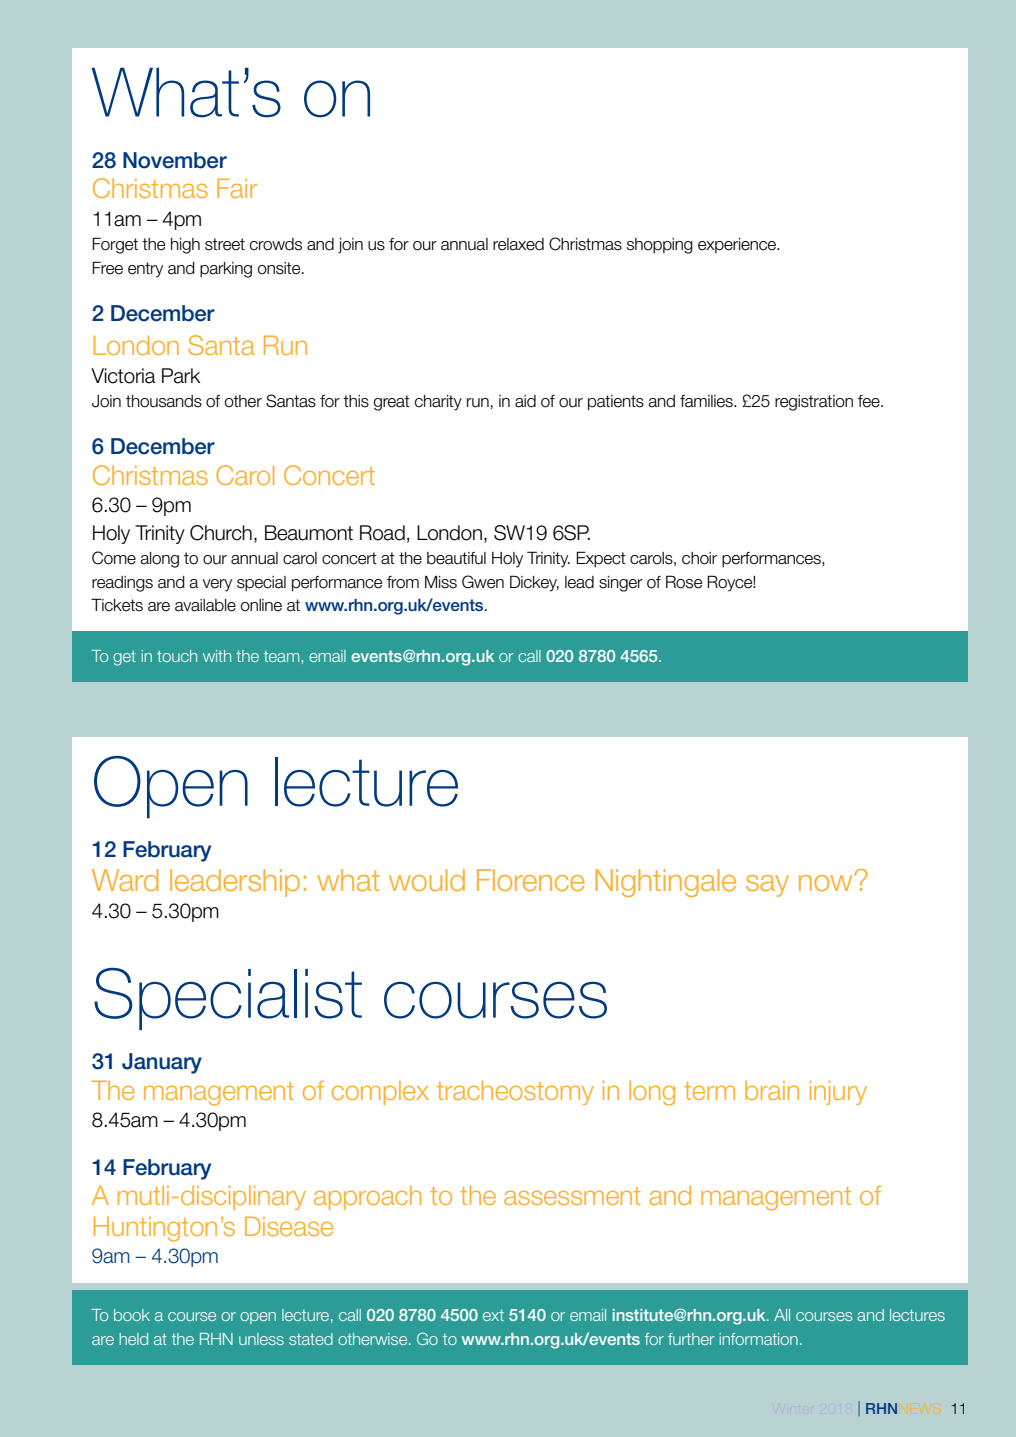 This screenshot has height=1437, width=1016. Describe the element at coordinates (217, 656) in the screenshot. I see `with` at that location.
